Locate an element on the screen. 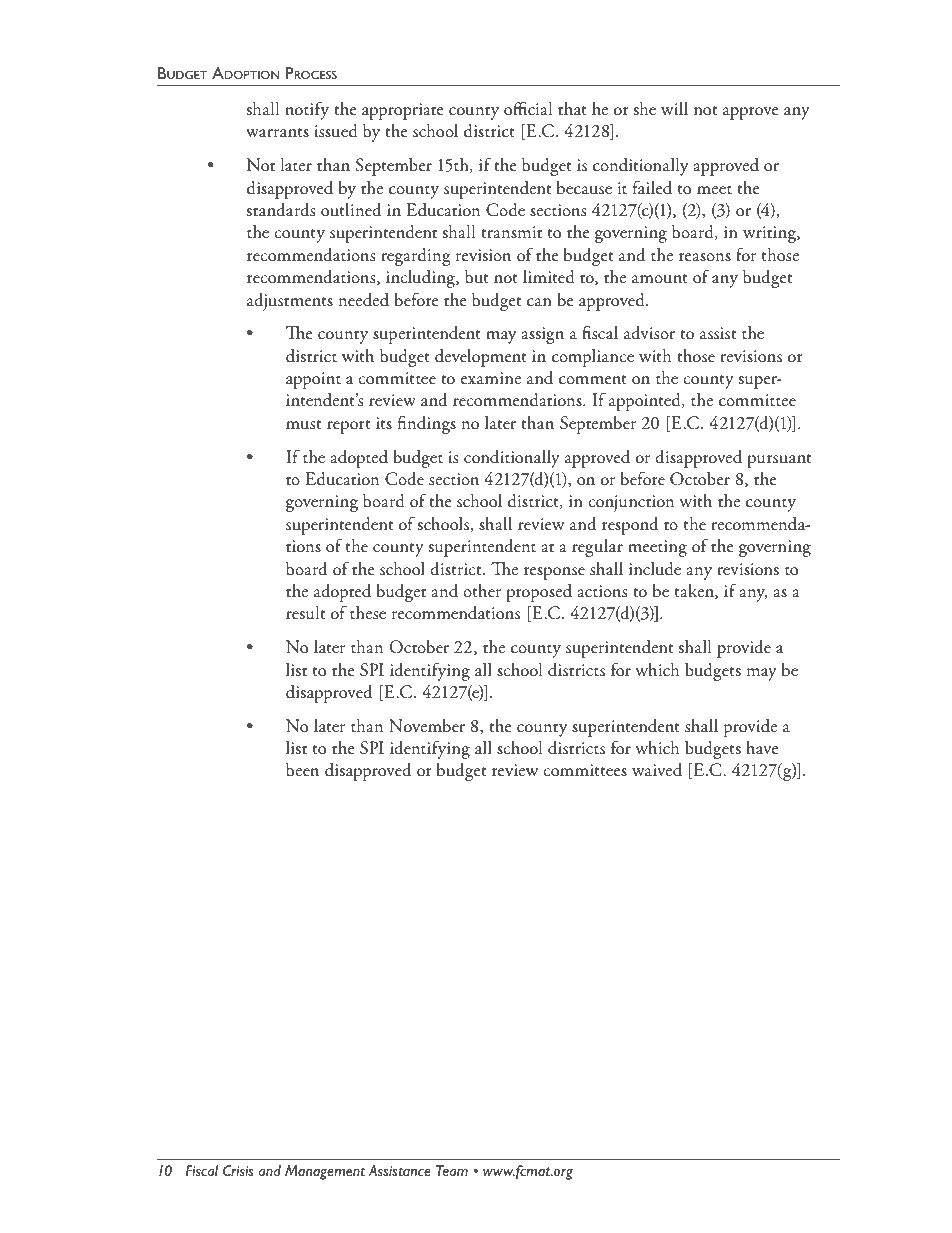 The height and width of the screenshot is (1233, 952). result is located at coordinates (305, 613).
